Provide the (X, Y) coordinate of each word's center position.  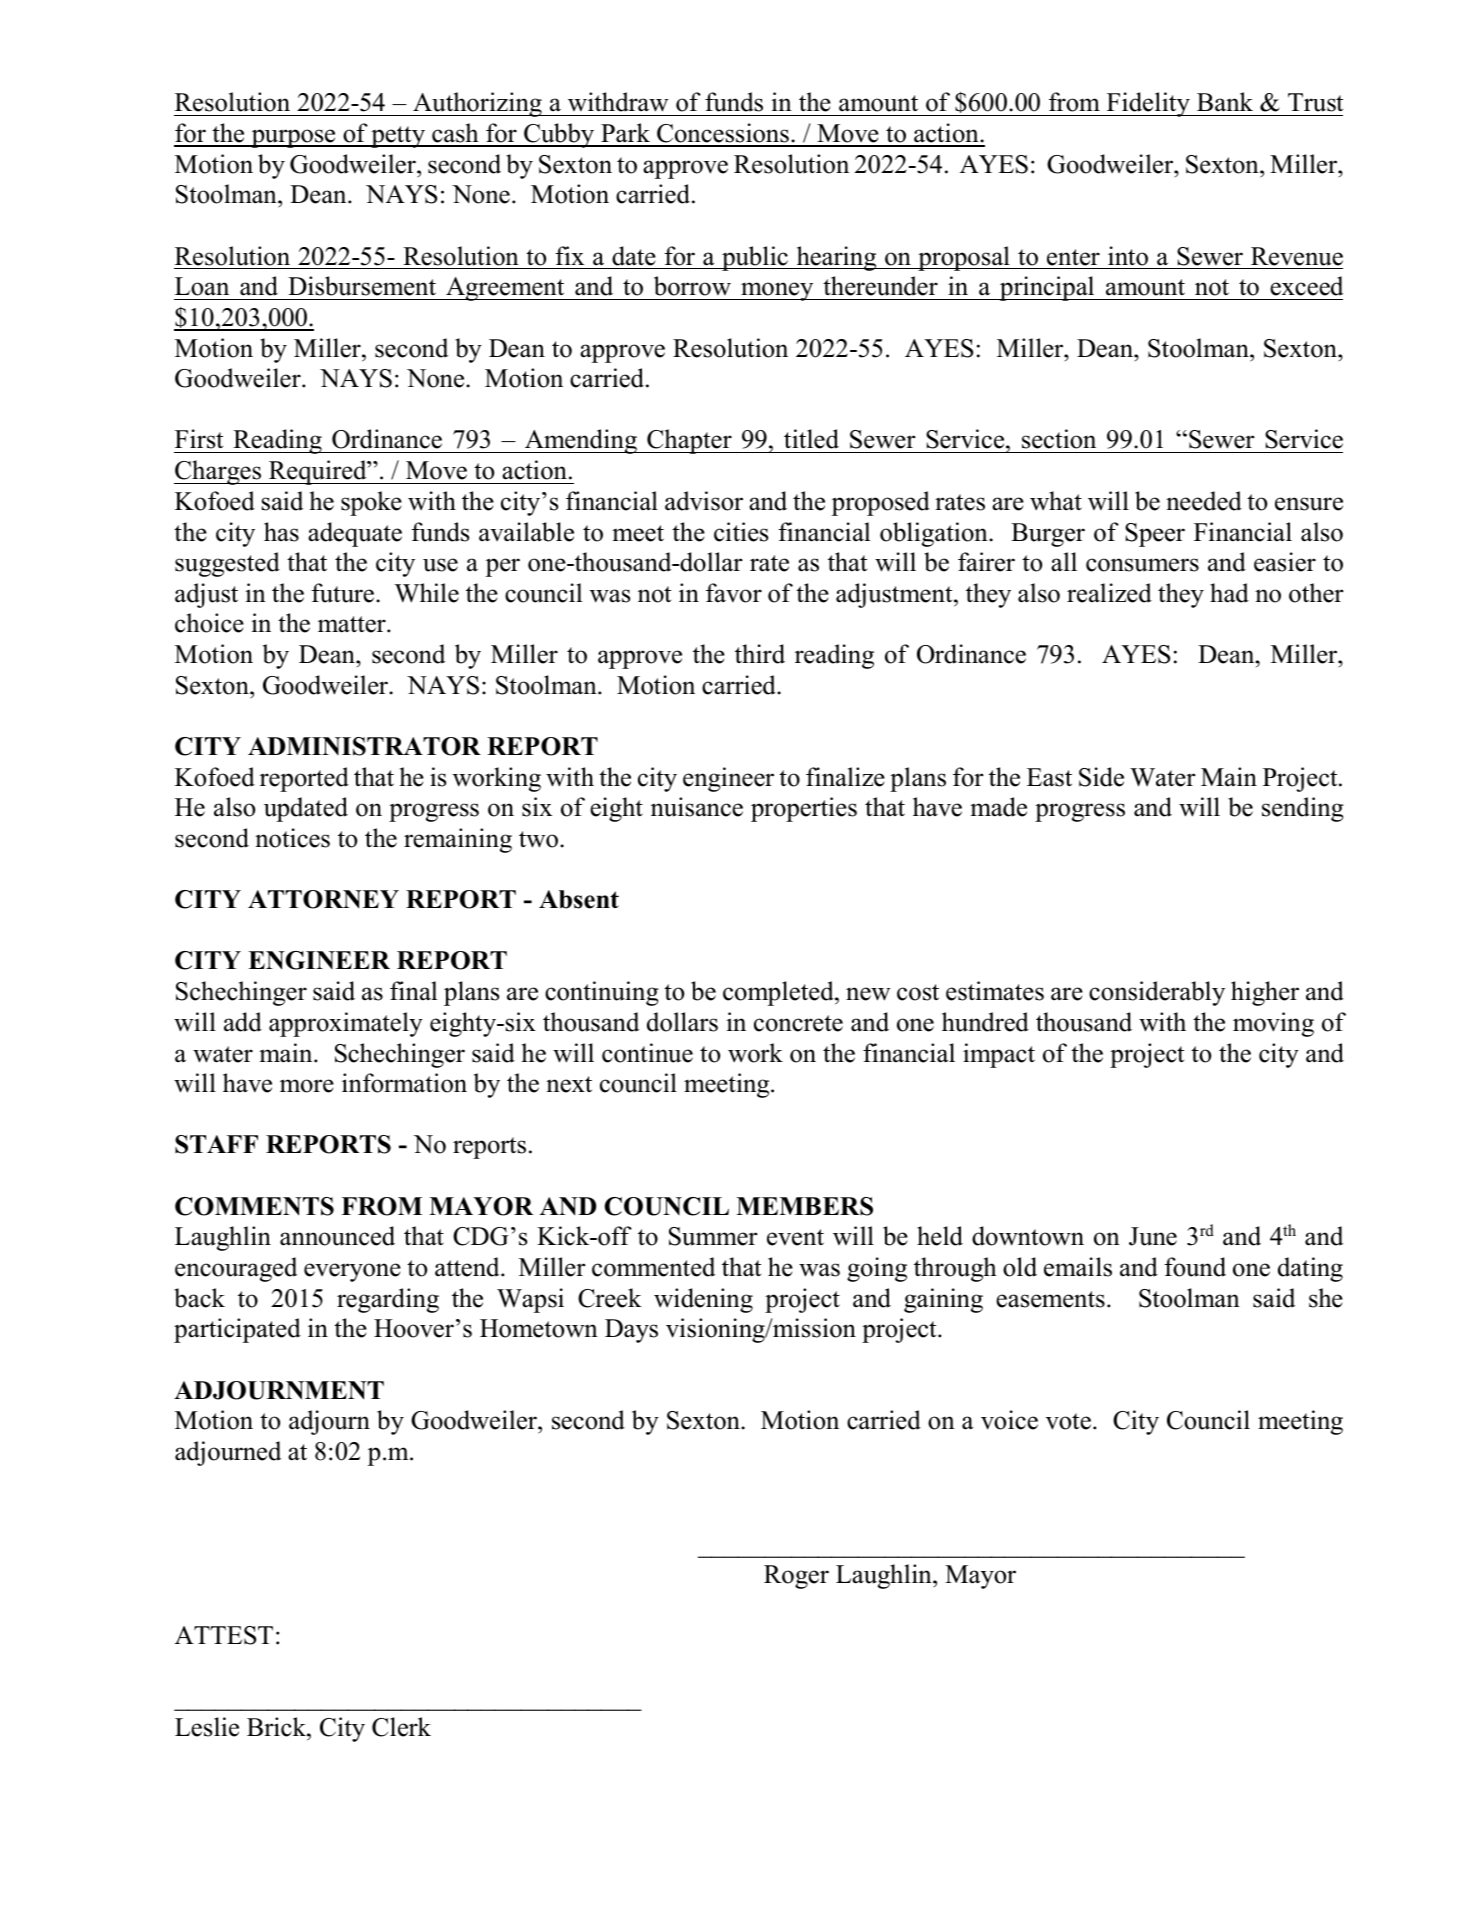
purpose (293, 138)
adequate (355, 534)
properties (804, 809)
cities (741, 532)
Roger (796, 1577)
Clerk (401, 1727)
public (755, 258)
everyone (352, 1272)
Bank (1225, 102)
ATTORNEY (323, 899)
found (1195, 1267)
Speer (1155, 535)
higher (1265, 993)
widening (703, 1300)
